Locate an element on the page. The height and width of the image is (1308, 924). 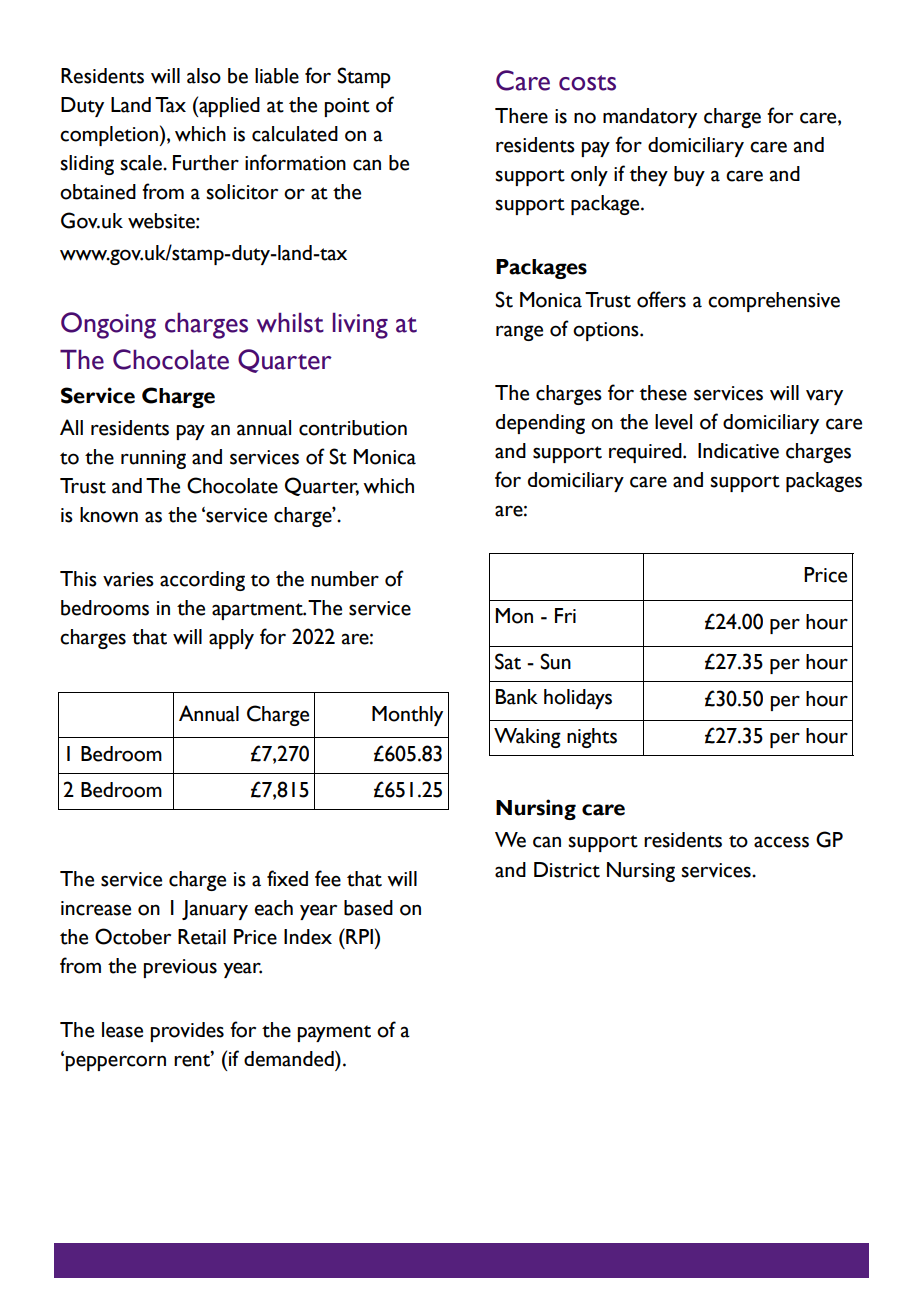
depending is located at coordinates (540, 424).
